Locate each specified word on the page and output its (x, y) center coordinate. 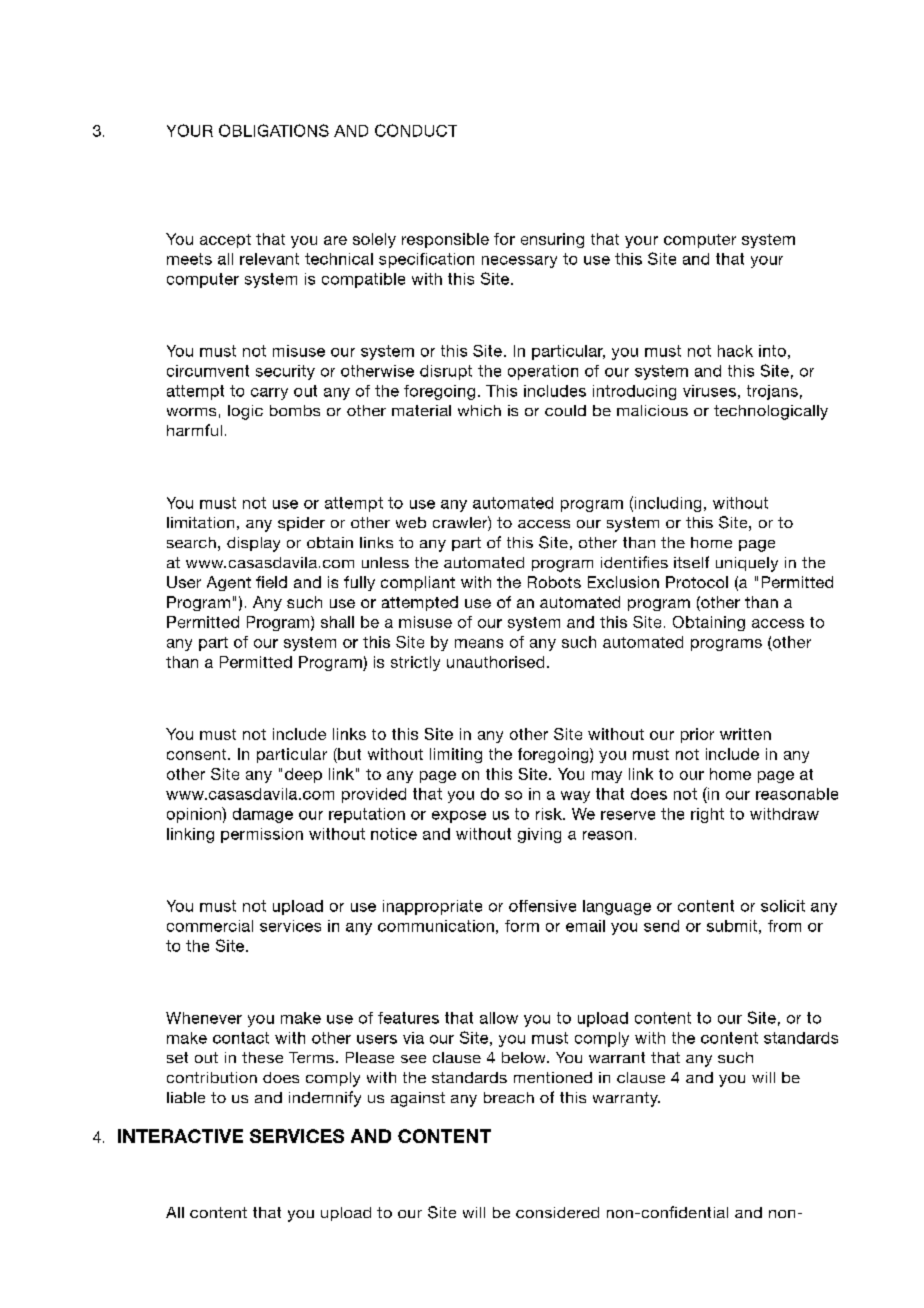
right (707, 815)
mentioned (553, 1077)
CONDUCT (416, 130)
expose (459, 817)
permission (262, 835)
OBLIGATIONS (274, 130)
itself (691, 562)
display (253, 544)
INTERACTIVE (180, 1136)
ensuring (552, 240)
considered (557, 1212)
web (411, 522)
